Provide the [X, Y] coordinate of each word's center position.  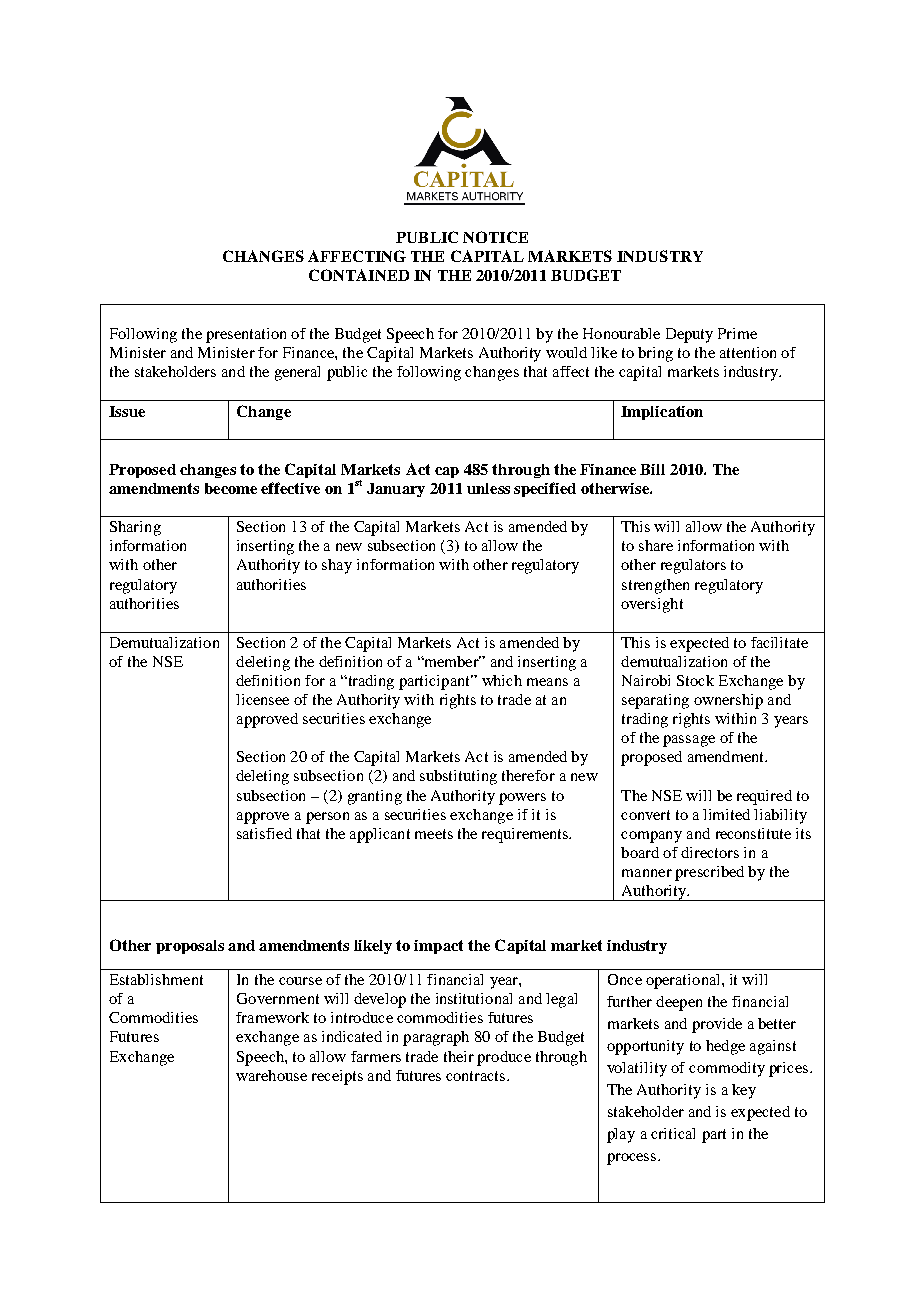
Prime [737, 333]
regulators [693, 566]
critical [673, 1133]
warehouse [271, 1075]
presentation [246, 335]
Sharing [135, 528]
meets [434, 834]
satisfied [264, 833]
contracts [477, 1076]
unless [488, 488]
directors [710, 852]
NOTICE [495, 237]
